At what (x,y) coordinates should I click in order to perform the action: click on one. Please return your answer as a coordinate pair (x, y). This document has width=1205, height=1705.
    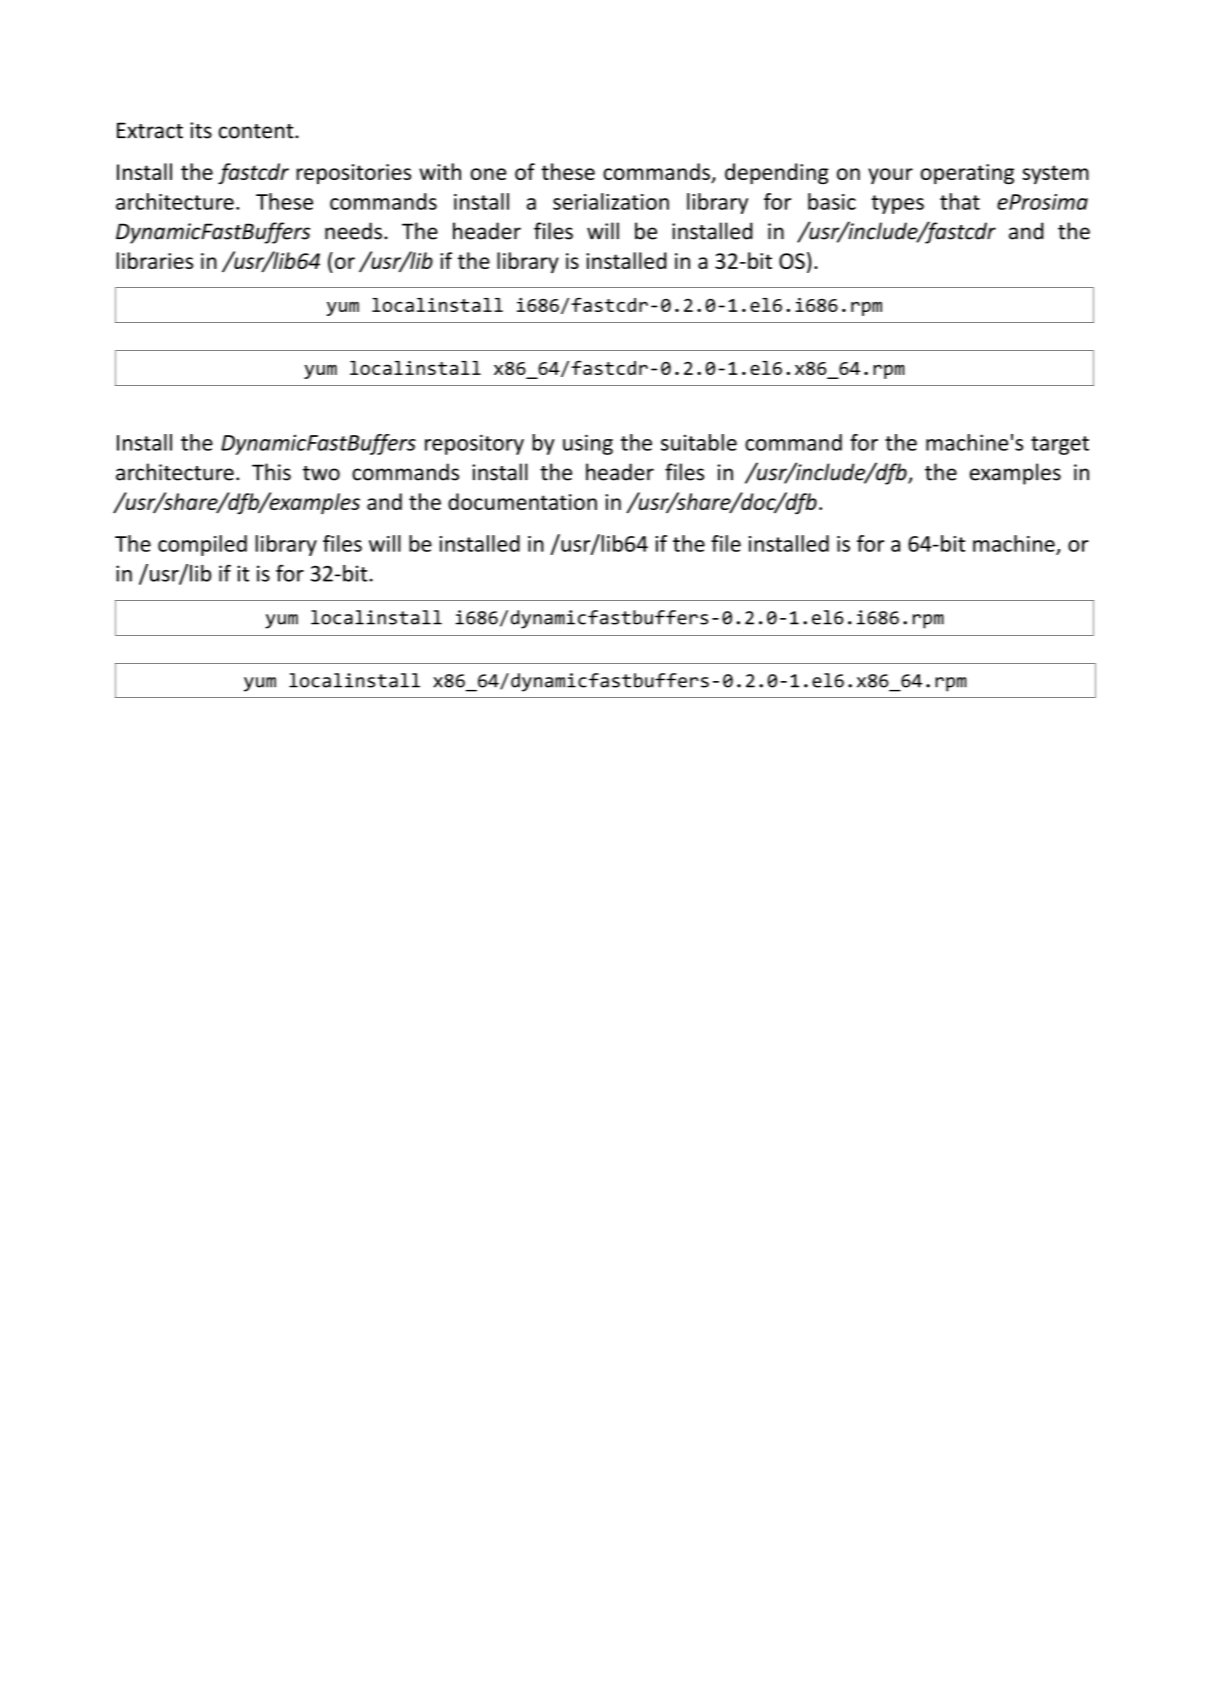
    Looking at the image, I should click on (488, 174).
